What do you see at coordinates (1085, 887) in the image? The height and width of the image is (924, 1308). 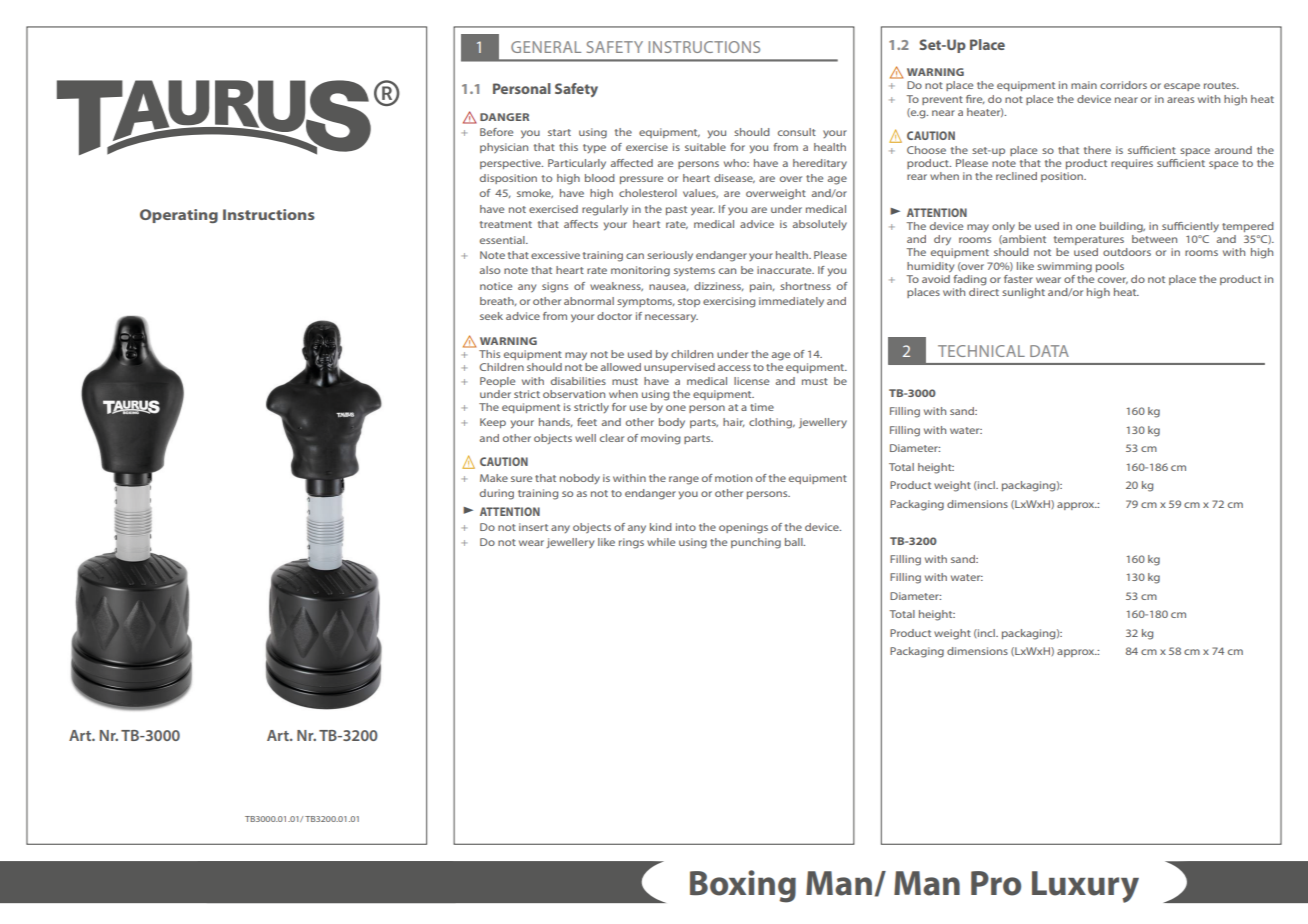 I see `Luxury` at bounding box center [1085, 887].
